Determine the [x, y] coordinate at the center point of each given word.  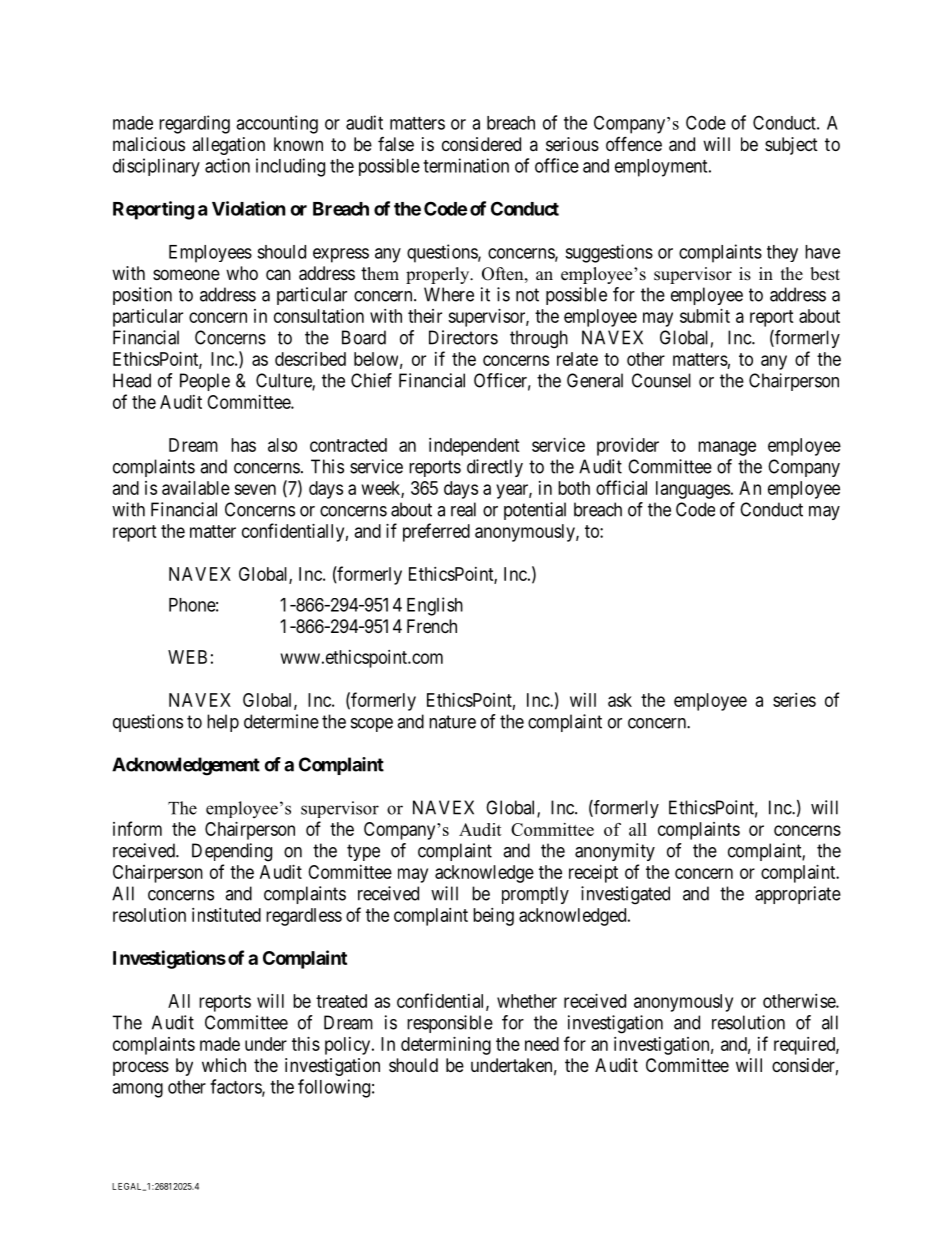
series [794, 700]
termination [466, 165]
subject [791, 146]
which [224, 1065]
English [435, 606]
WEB [187, 657]
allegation [228, 146]
